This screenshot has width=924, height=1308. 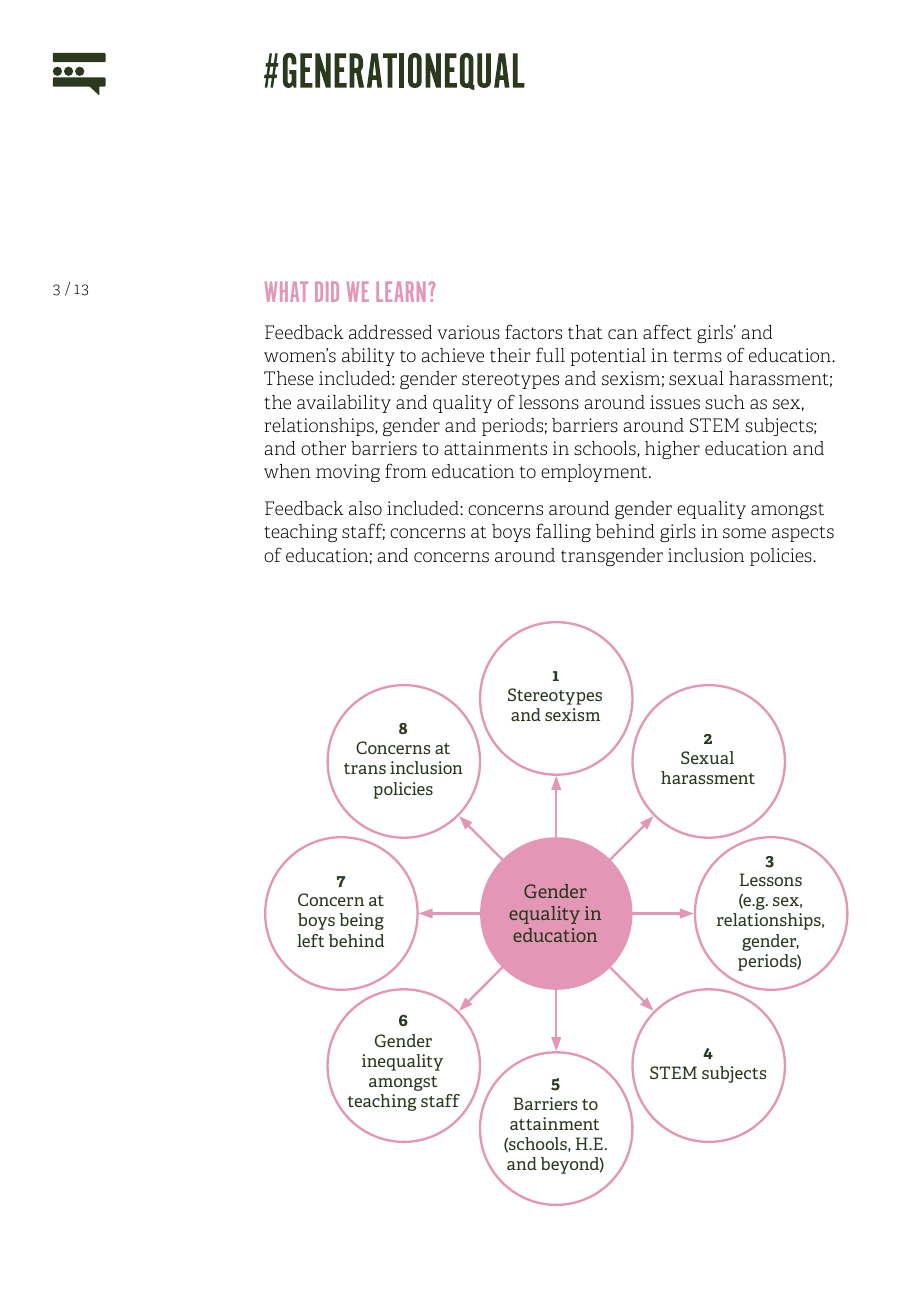 I want to click on some, so click(x=744, y=533).
